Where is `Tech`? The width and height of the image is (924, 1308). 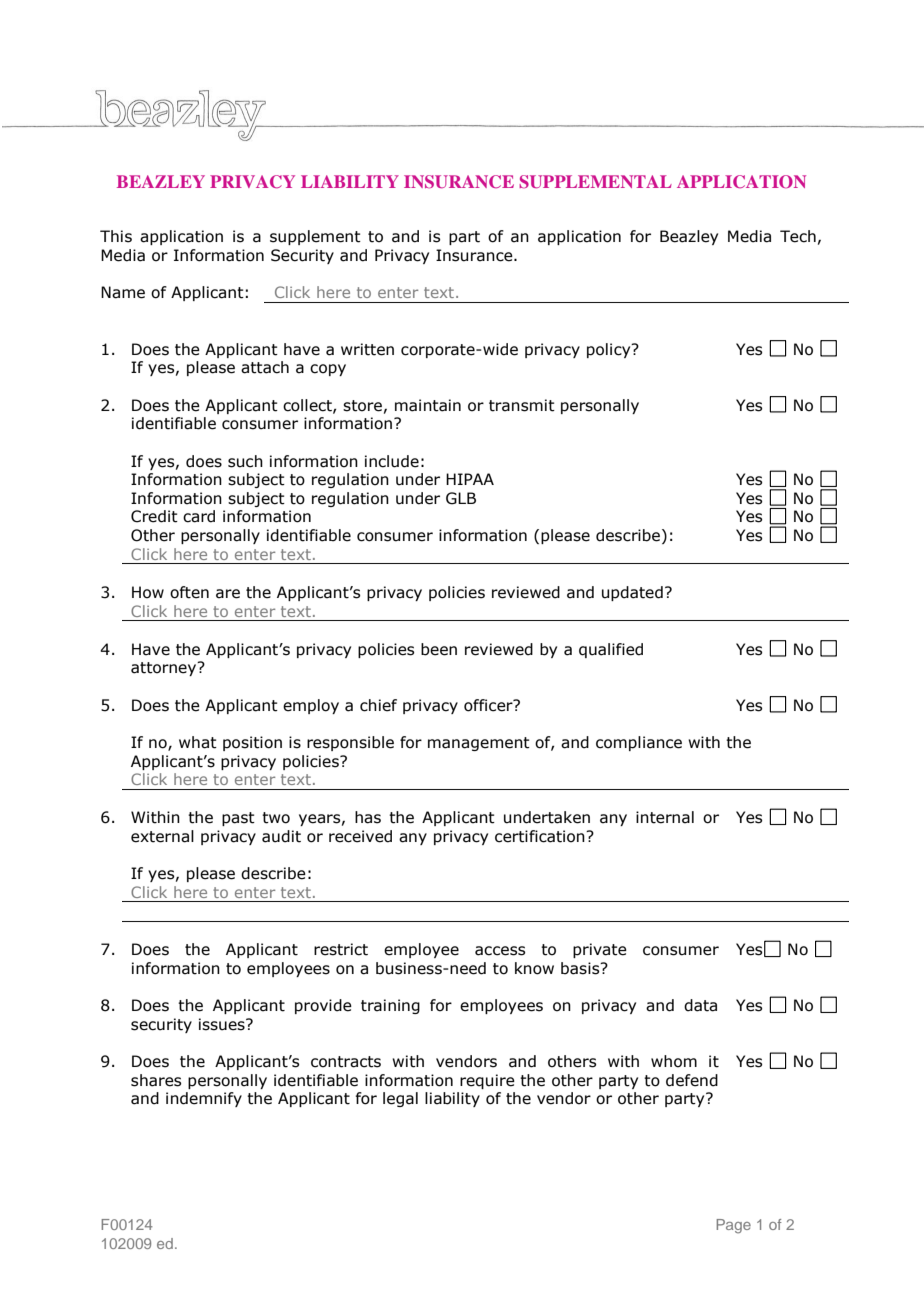
Tech is located at coordinates (798, 236).
